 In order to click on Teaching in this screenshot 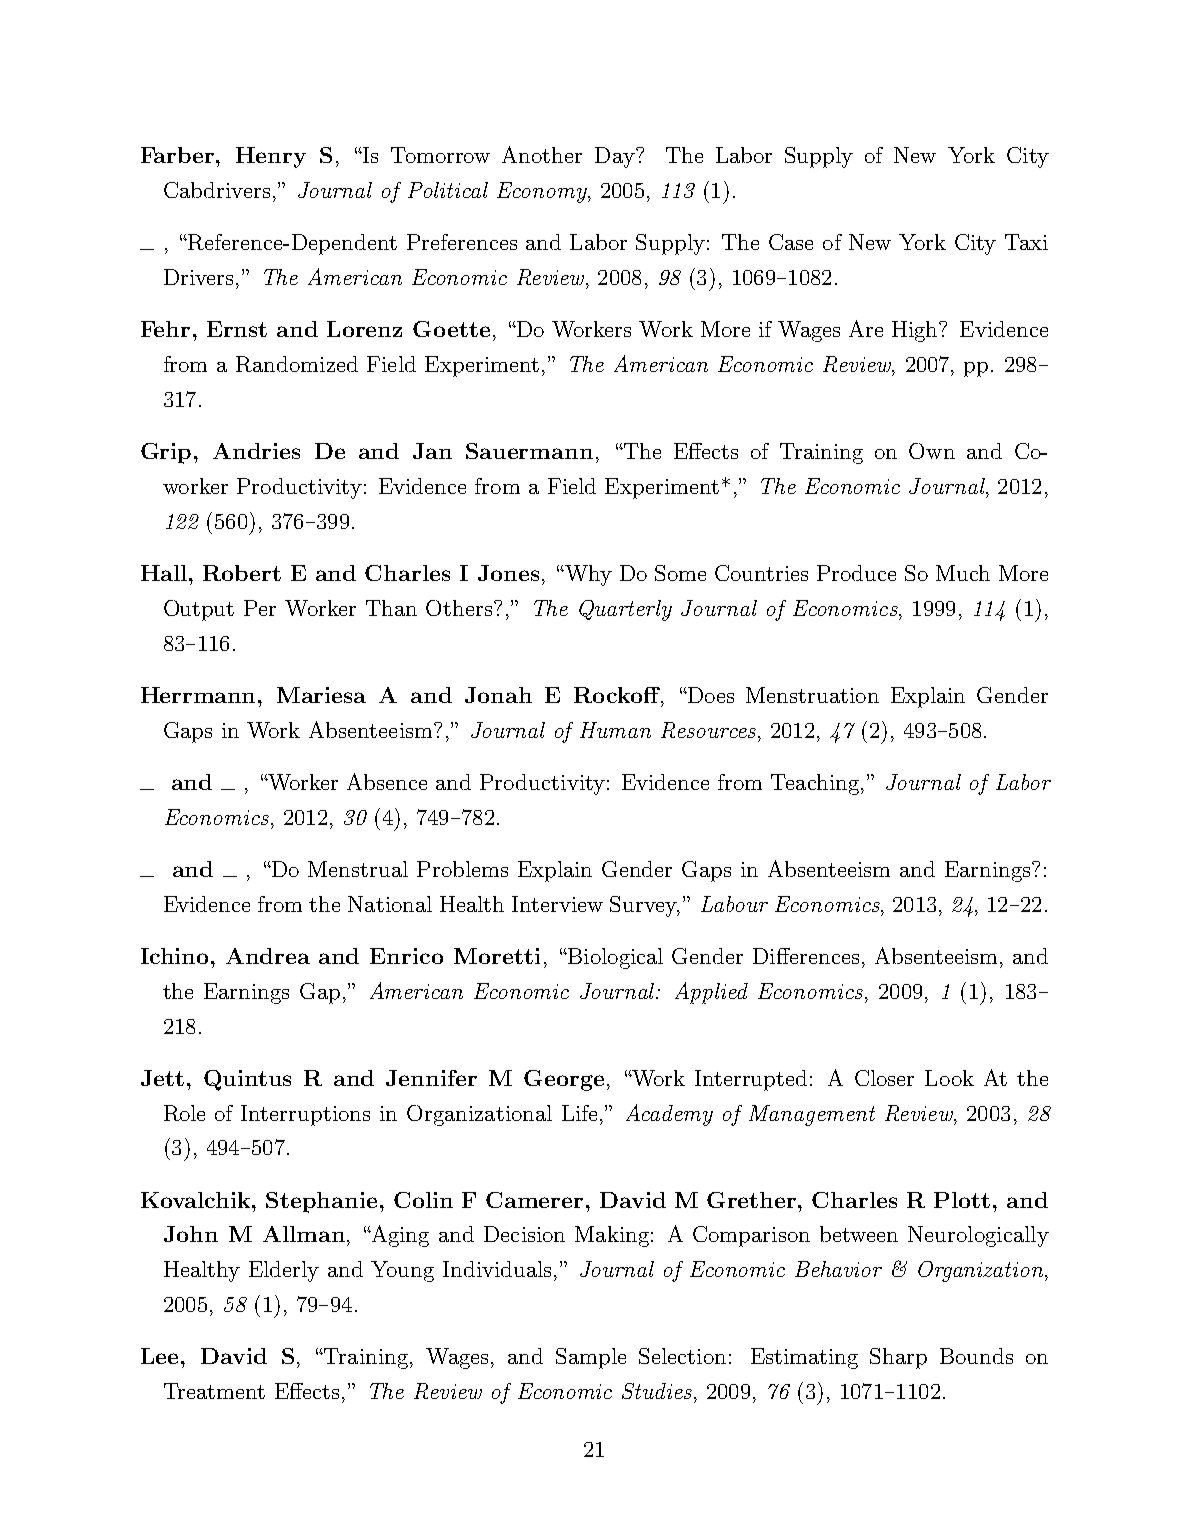, I will do `click(815, 784)`.
